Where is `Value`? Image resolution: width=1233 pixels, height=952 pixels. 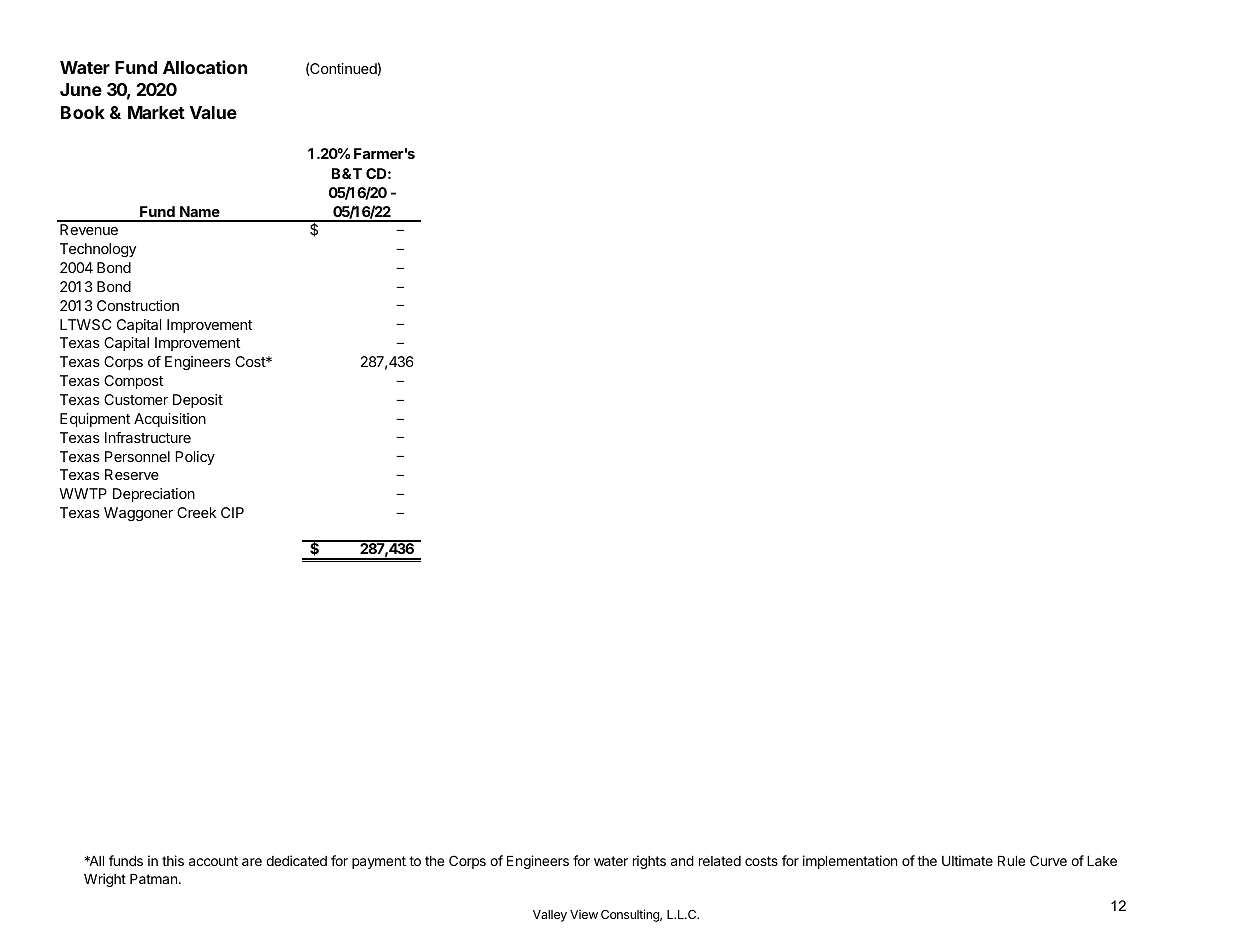
Value is located at coordinates (213, 112).
